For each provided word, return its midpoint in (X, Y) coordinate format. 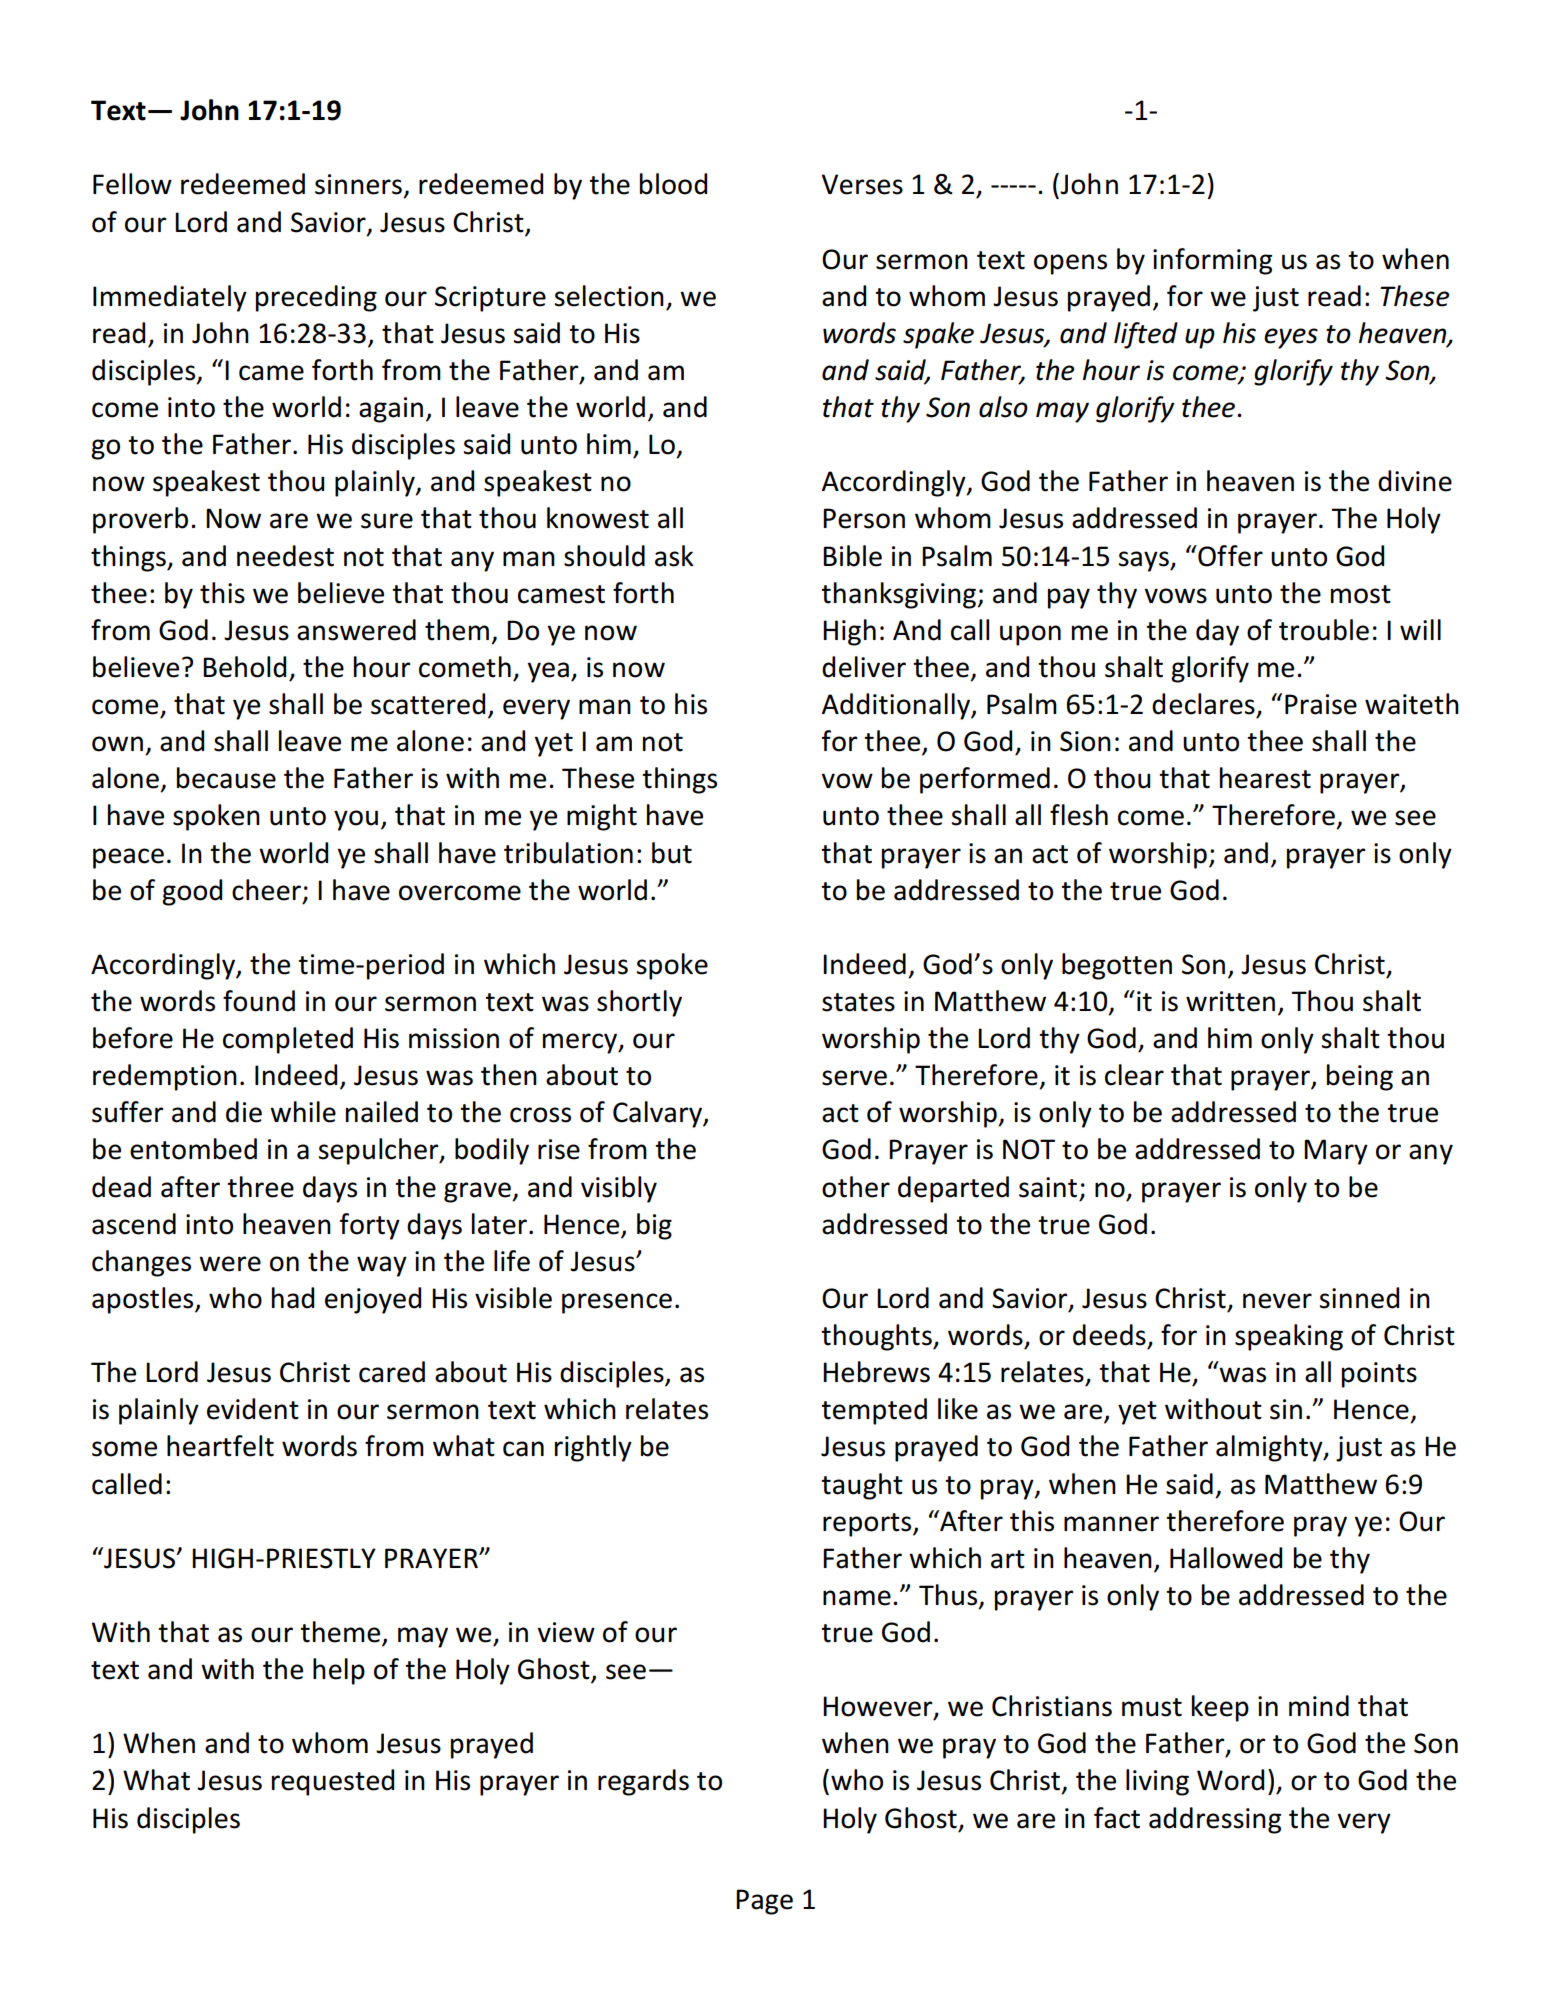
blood (673, 184)
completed (288, 1040)
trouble (1324, 630)
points (1379, 1375)
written (1230, 1001)
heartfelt (220, 1446)
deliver (864, 667)
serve (854, 1078)
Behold (244, 667)
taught (862, 1486)
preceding (316, 298)
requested (333, 1782)
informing (1212, 261)
